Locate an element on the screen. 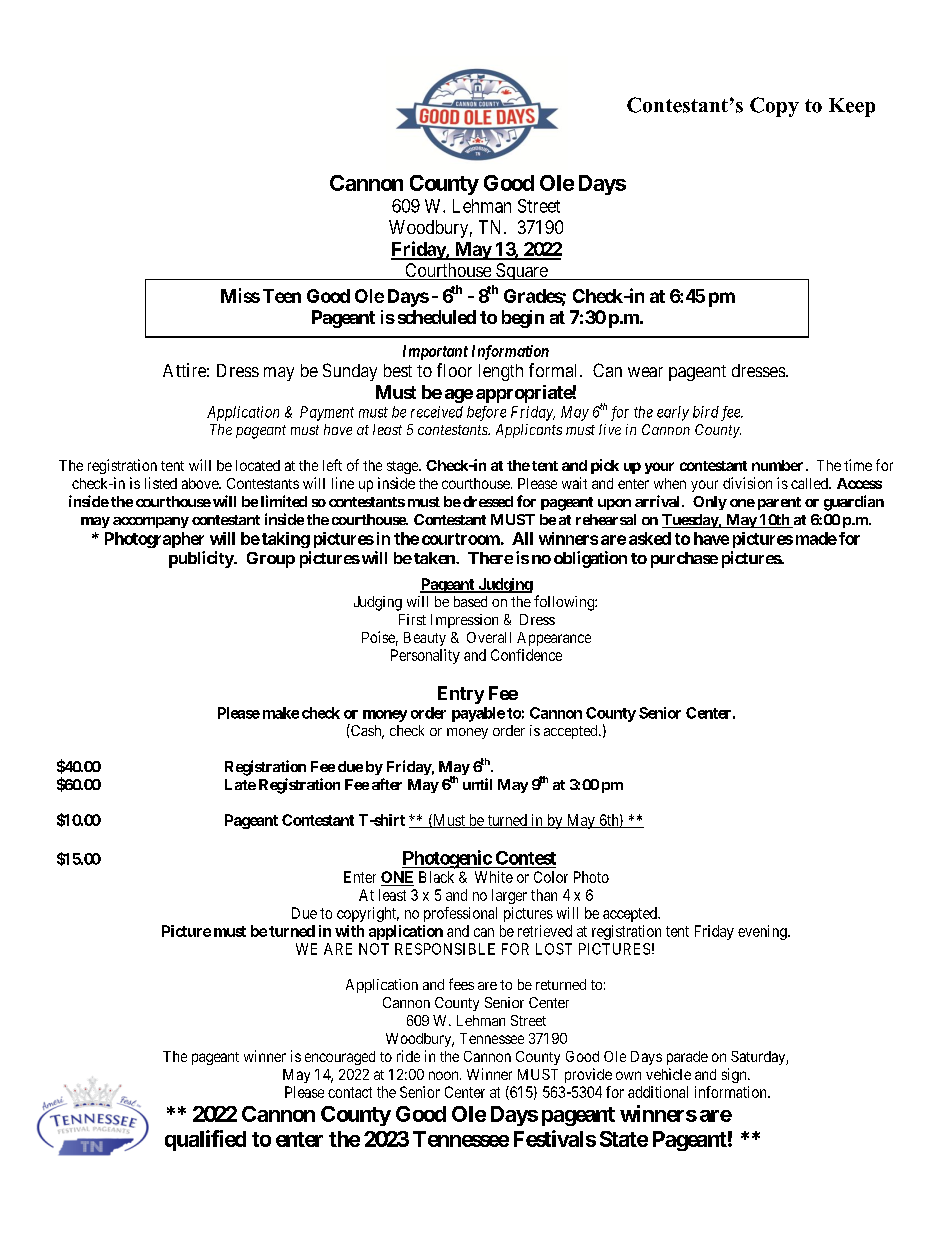  Square is located at coordinates (521, 271).
